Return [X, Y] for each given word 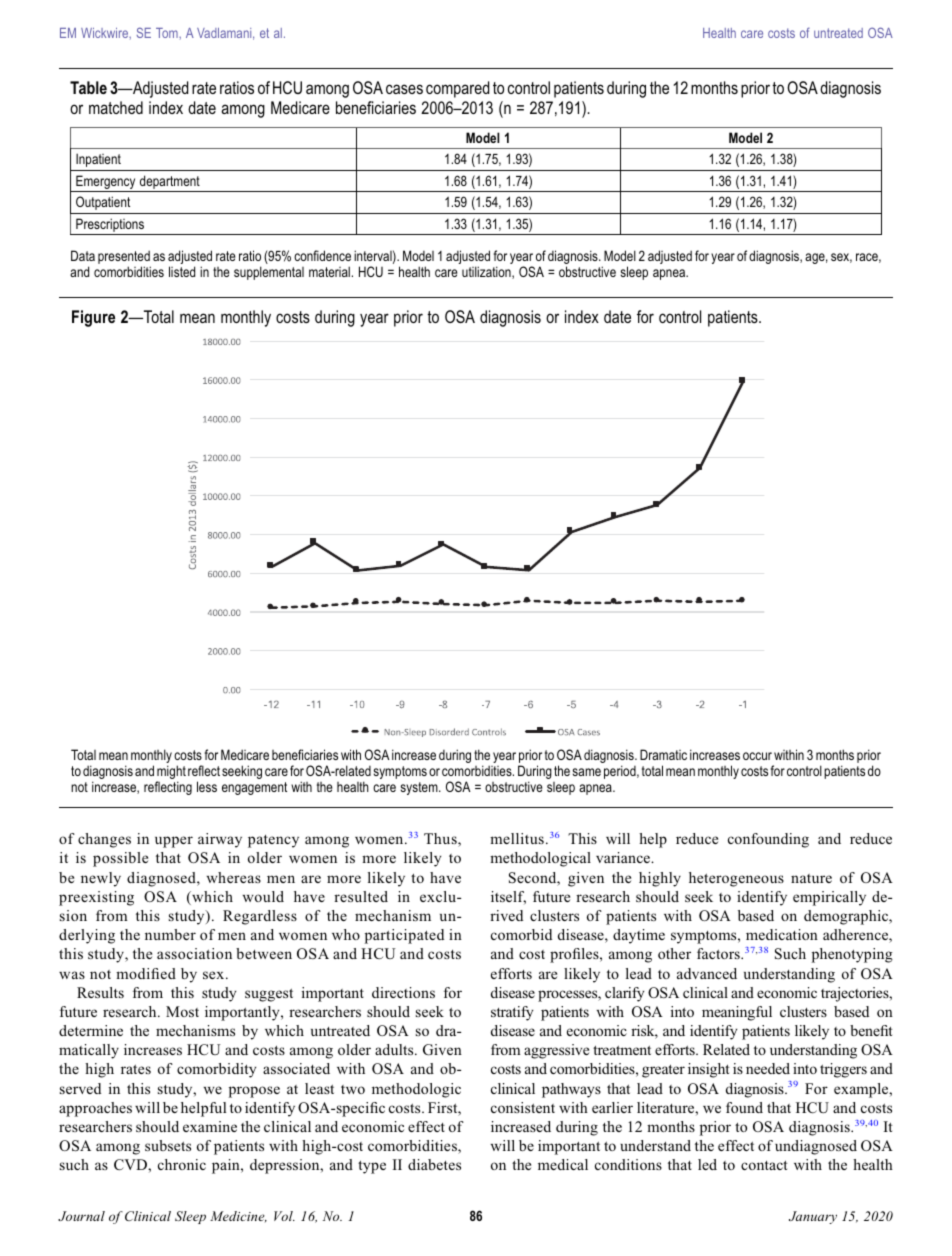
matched [116, 107]
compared [457, 89]
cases [404, 89]
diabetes [434, 1164]
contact [764, 1165]
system [420, 788]
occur [757, 756]
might [171, 773]
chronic [182, 1164]
